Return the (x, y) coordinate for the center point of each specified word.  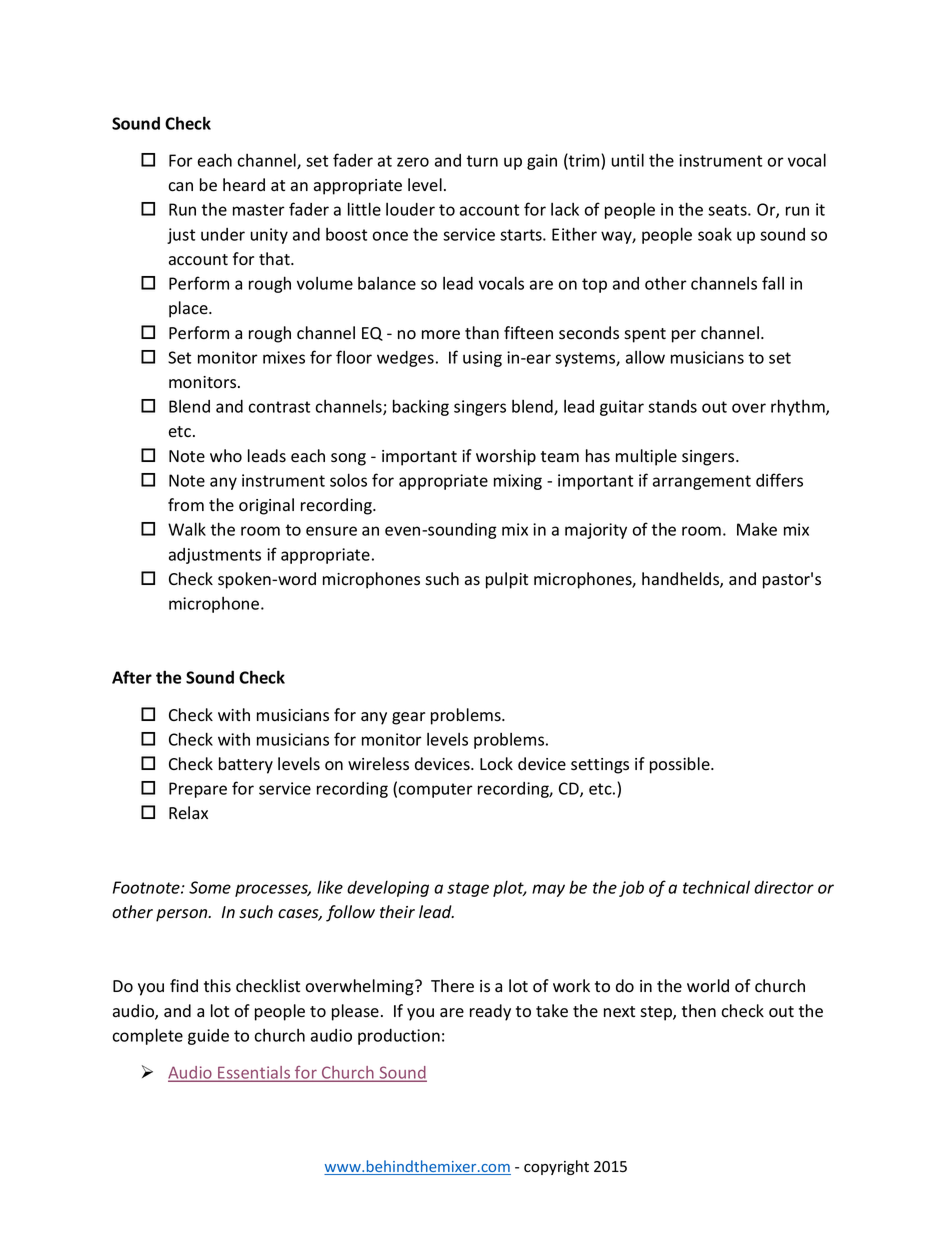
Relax (188, 812)
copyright (556, 1167)
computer (435, 790)
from (186, 505)
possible (681, 765)
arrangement (702, 482)
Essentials (254, 1073)
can (180, 187)
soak (715, 234)
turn (482, 161)
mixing (518, 482)
